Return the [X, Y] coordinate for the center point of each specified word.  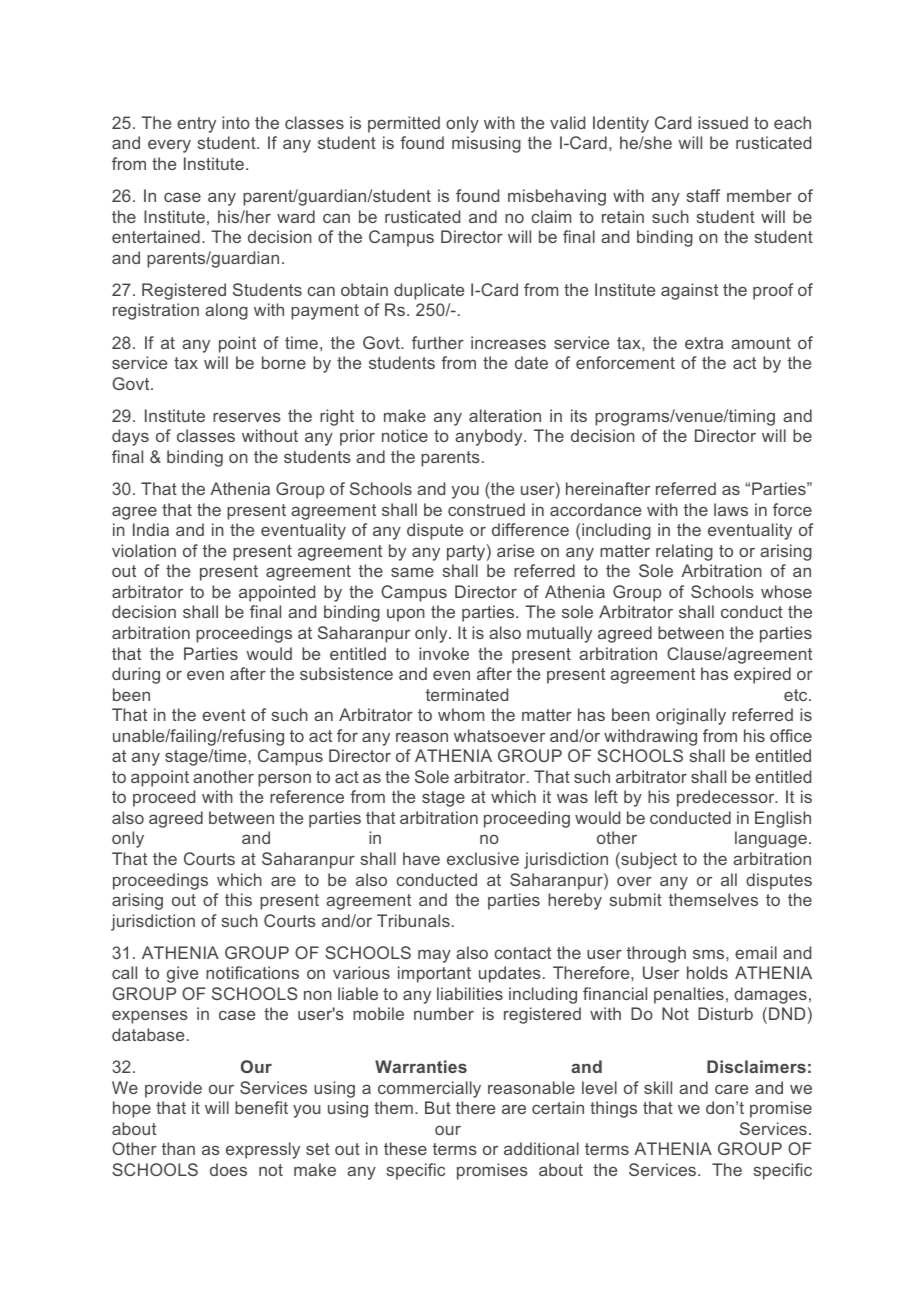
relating [684, 552]
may [434, 956]
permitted [404, 124]
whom [461, 714]
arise [515, 550]
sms [710, 954]
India [151, 529]
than [178, 1148]
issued [723, 122]
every [169, 146]
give [182, 974]
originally [691, 716]
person [284, 780]
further [438, 342]
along [226, 311]
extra [704, 343]
